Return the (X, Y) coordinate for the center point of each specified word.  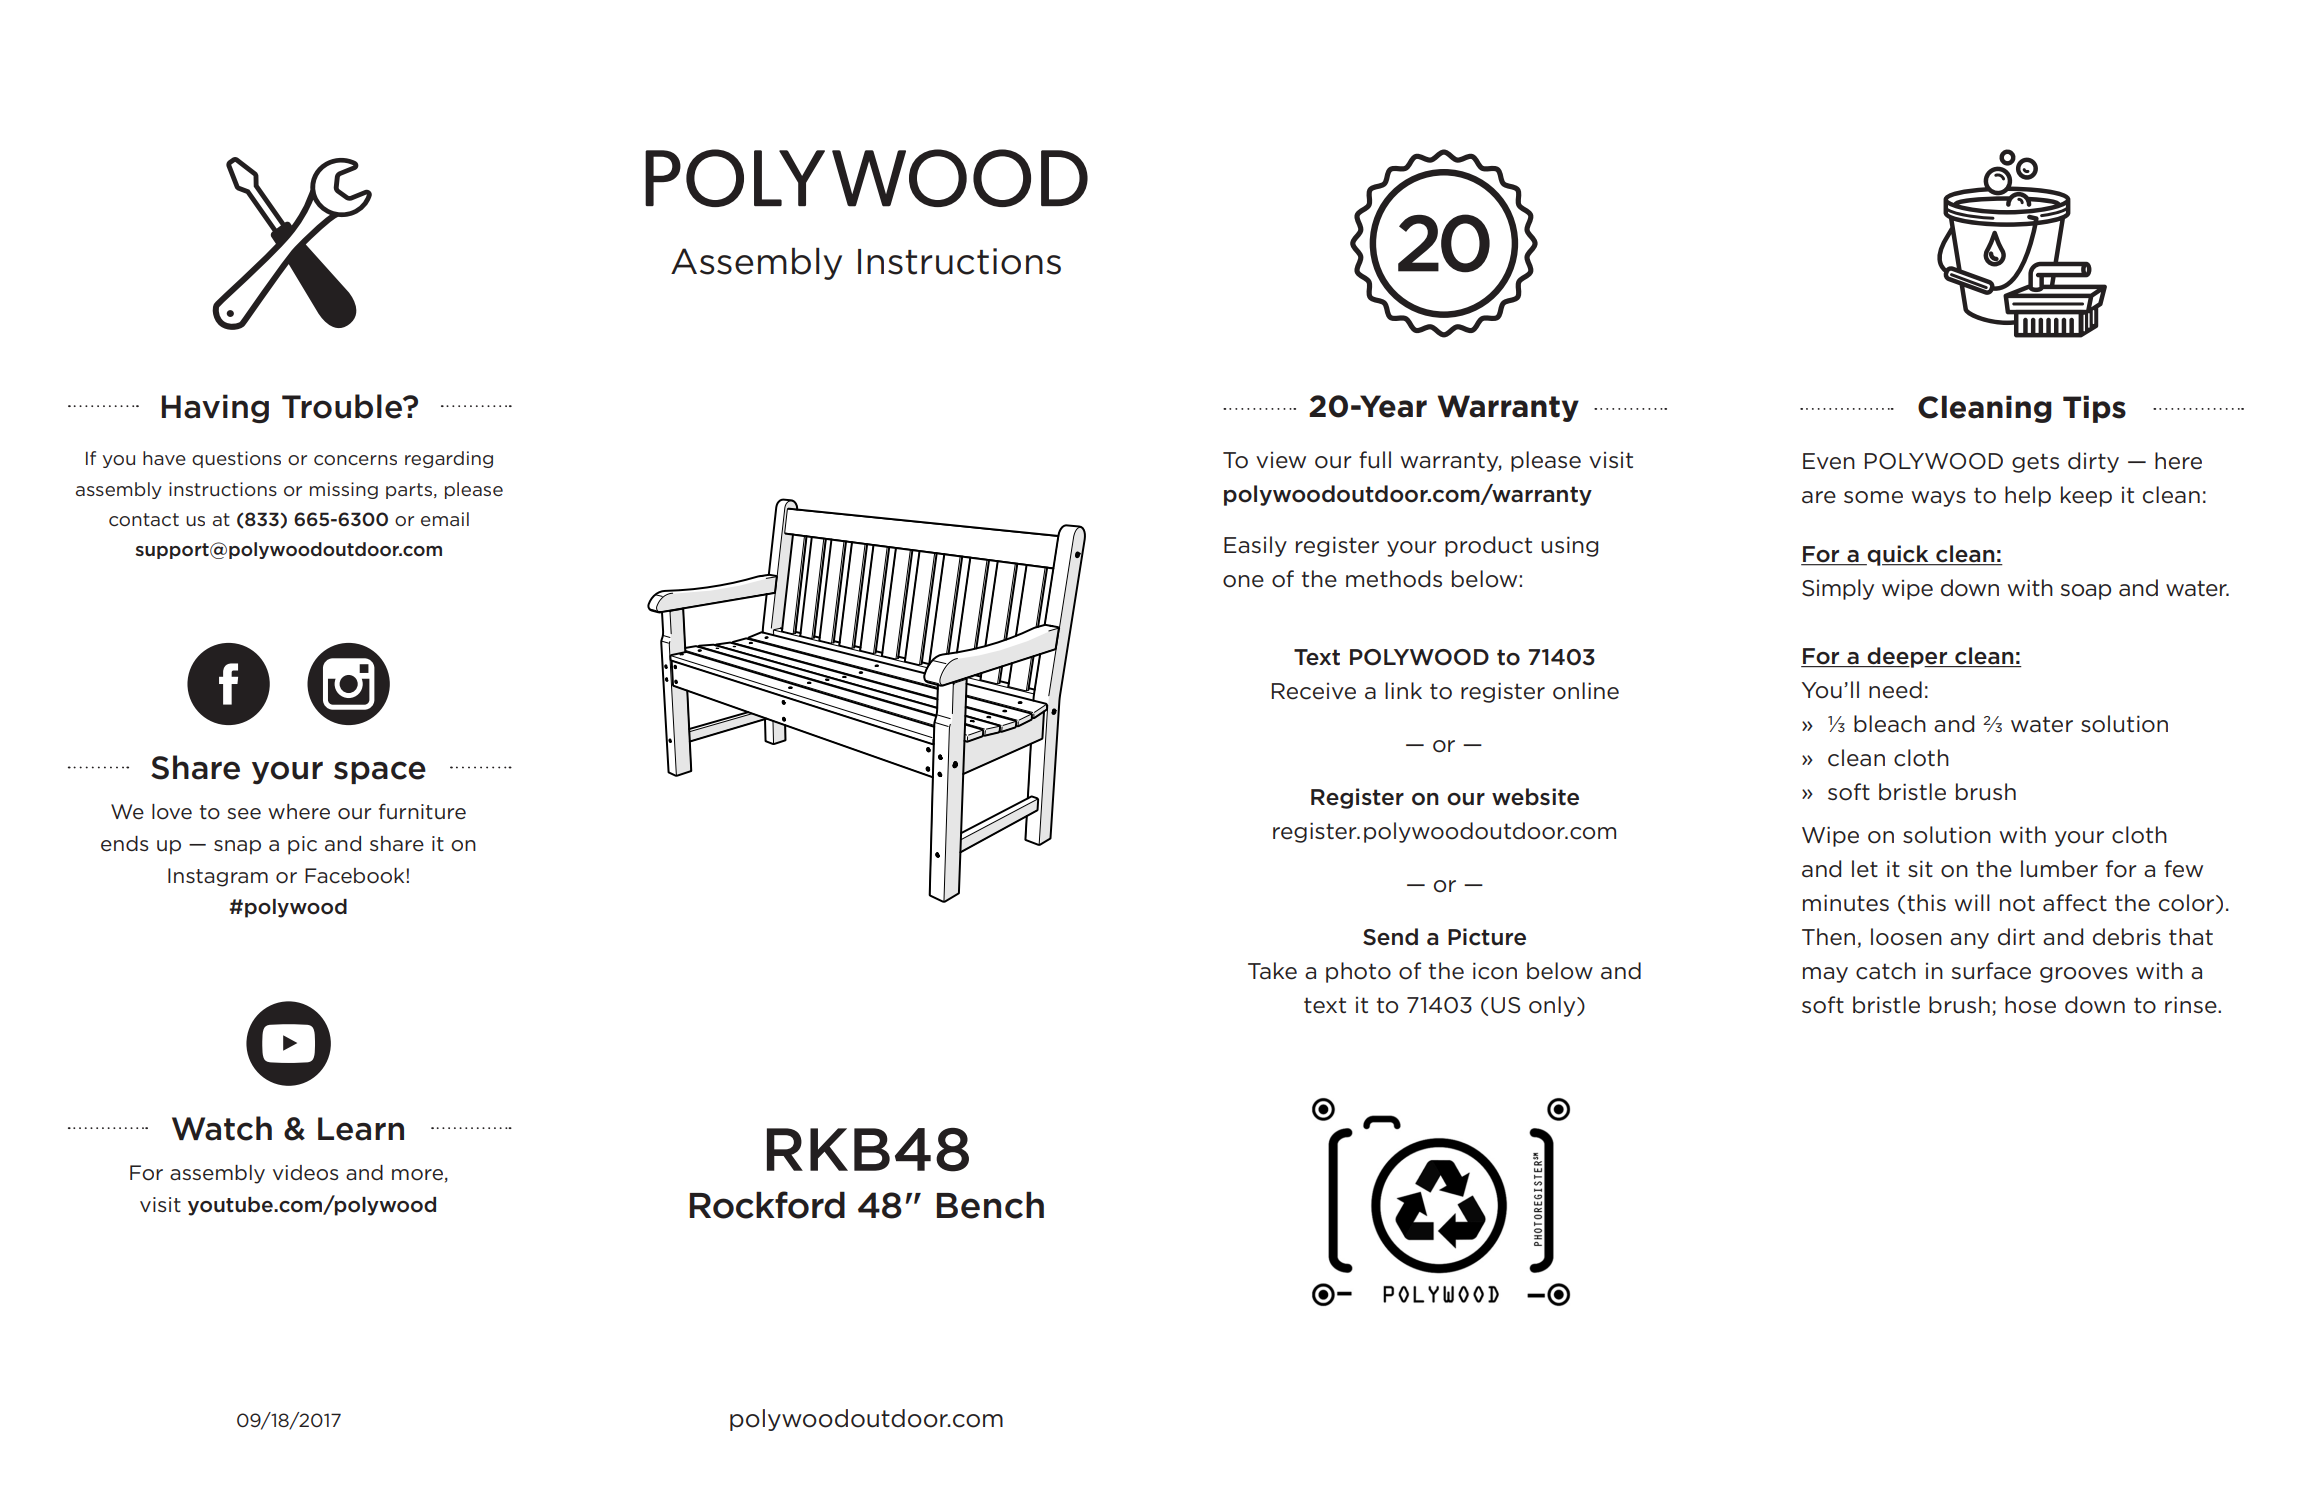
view (1281, 460)
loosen (1906, 937)
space (380, 772)
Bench (990, 1205)
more (417, 1175)
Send (1390, 937)
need (1895, 690)
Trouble (343, 406)
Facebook (356, 876)
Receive (1314, 691)
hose (2030, 1005)
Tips (2094, 409)
